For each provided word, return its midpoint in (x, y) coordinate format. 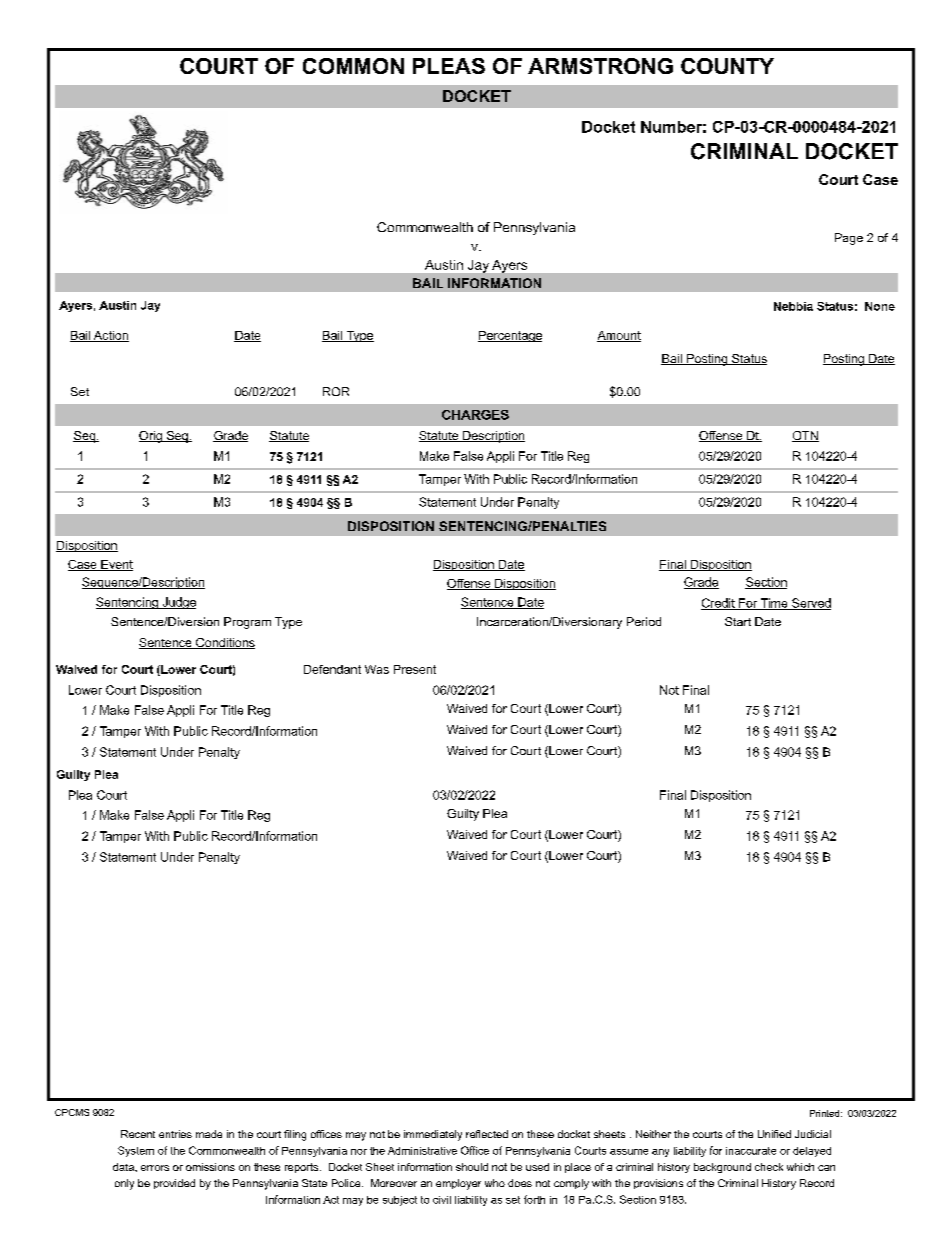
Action (110, 336)
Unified (774, 1134)
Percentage (510, 336)
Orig (151, 437)
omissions (210, 1167)
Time (774, 604)
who (495, 1183)
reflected (487, 1134)
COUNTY (727, 66)
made (209, 1134)
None (880, 306)
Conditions (224, 643)
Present (415, 669)
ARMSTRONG (600, 66)
